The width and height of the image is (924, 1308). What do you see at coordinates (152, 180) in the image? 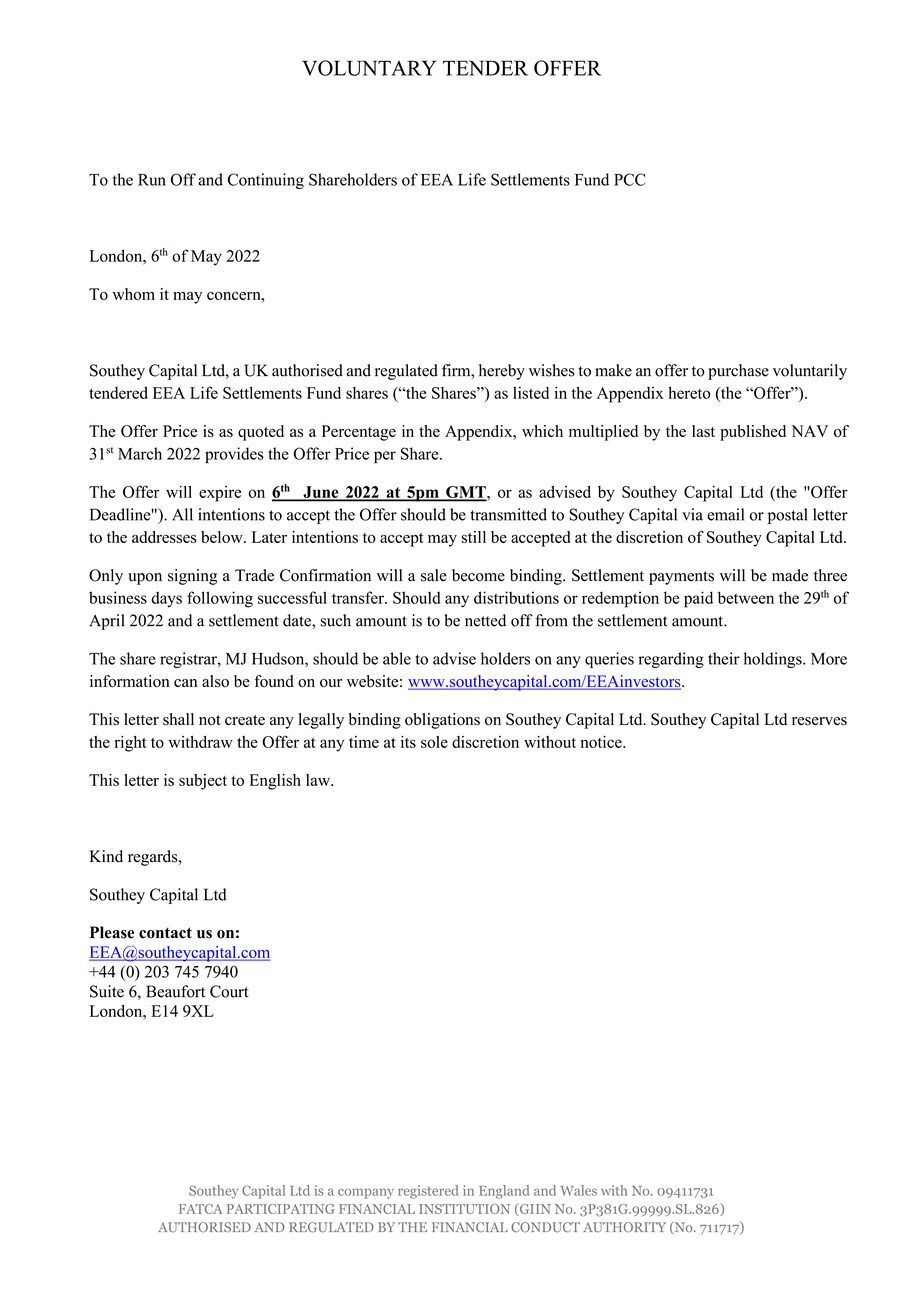
I see `Run` at bounding box center [152, 180].
